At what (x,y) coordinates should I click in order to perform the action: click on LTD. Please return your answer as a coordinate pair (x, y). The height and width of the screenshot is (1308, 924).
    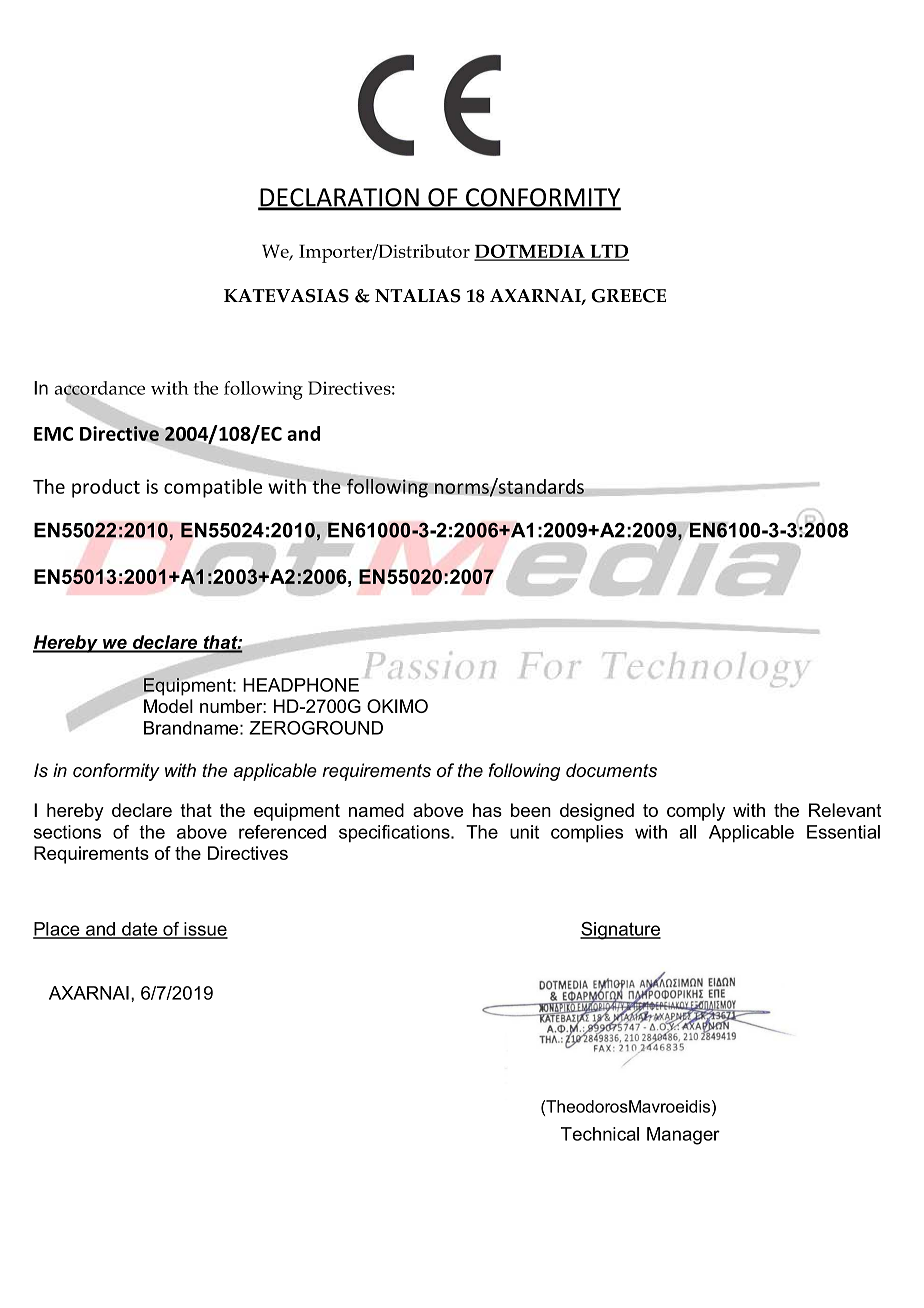
    Looking at the image, I should click on (608, 252).
